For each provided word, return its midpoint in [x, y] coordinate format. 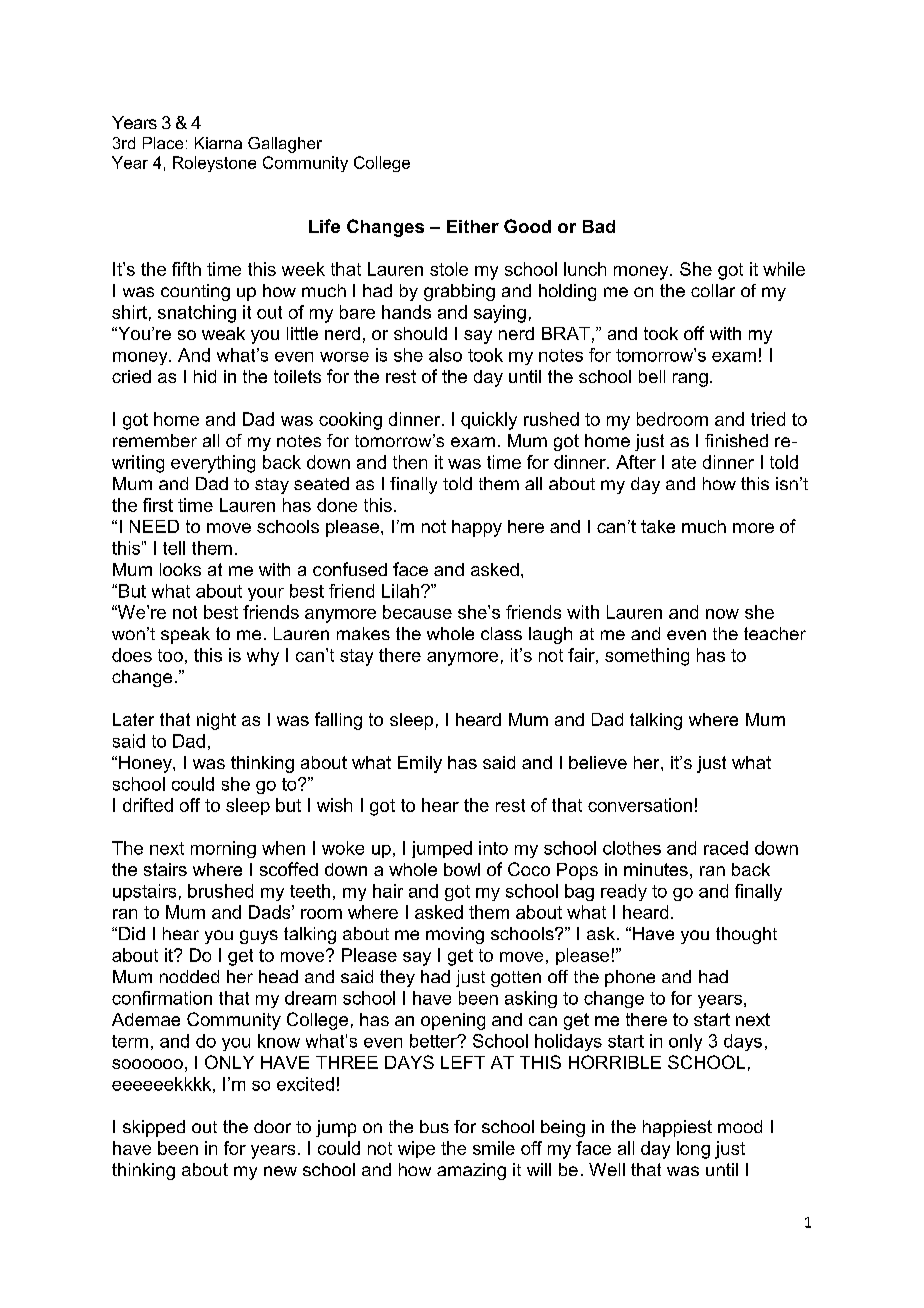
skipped [154, 1128]
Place [163, 143]
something [647, 657]
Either [473, 226]
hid [205, 376]
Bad [599, 226]
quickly [489, 421]
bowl [462, 869]
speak [185, 635]
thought [746, 935]
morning [223, 849]
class [501, 633]
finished [736, 440]
